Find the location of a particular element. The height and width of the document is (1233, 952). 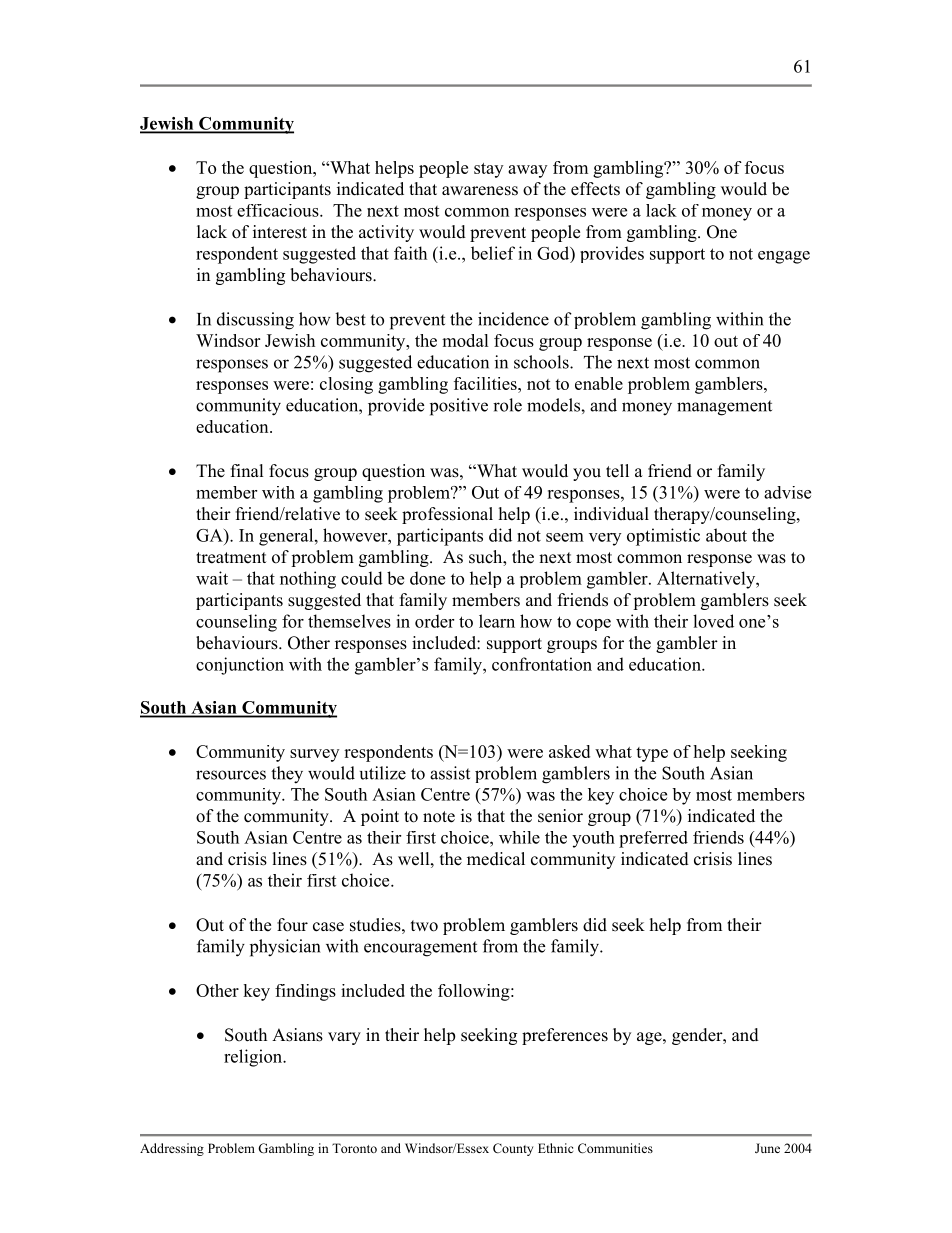

assist is located at coordinates (450, 773).
